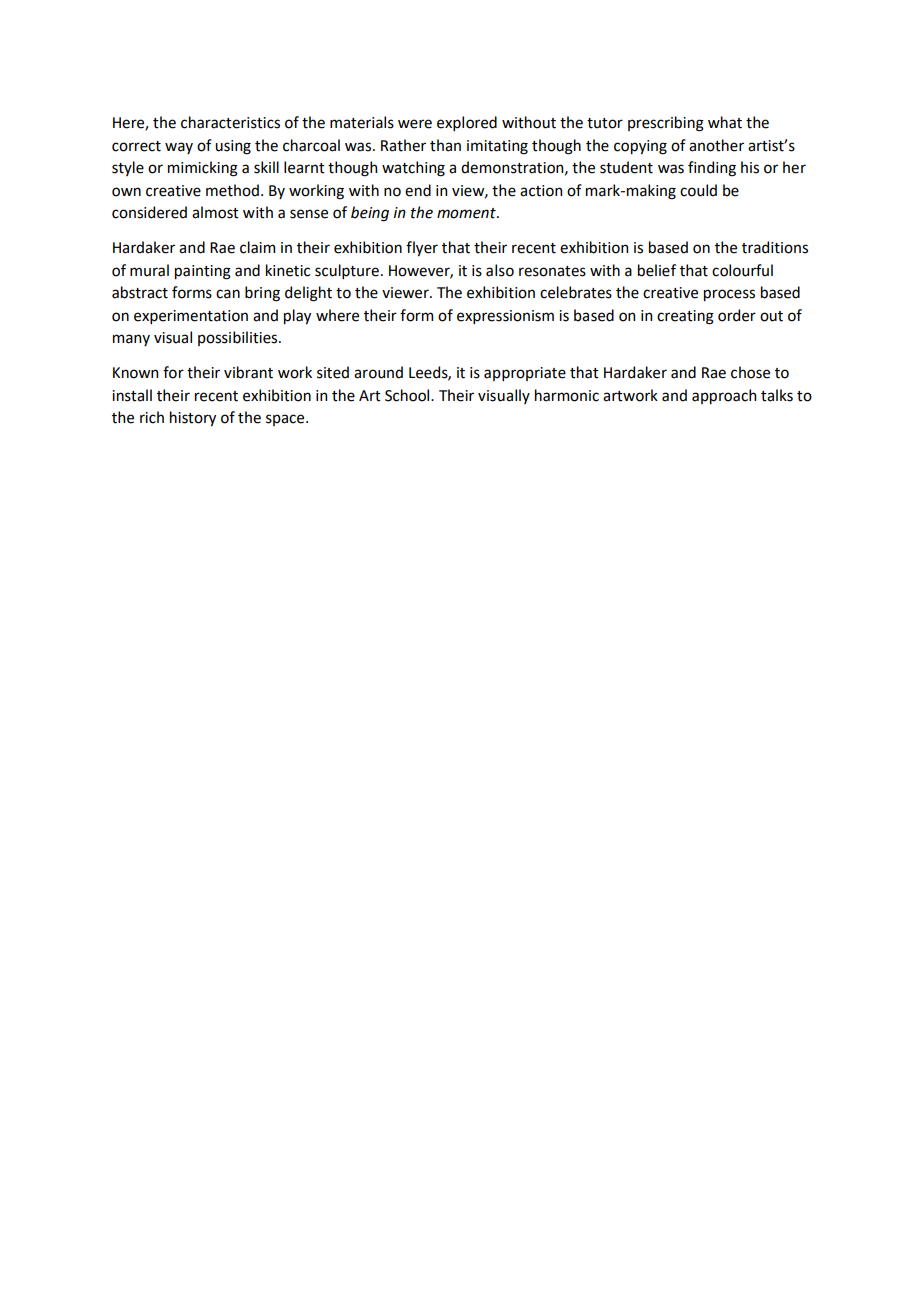 This image has height=1308, width=924. What do you see at coordinates (378, 372) in the image?
I see `around` at bounding box center [378, 372].
